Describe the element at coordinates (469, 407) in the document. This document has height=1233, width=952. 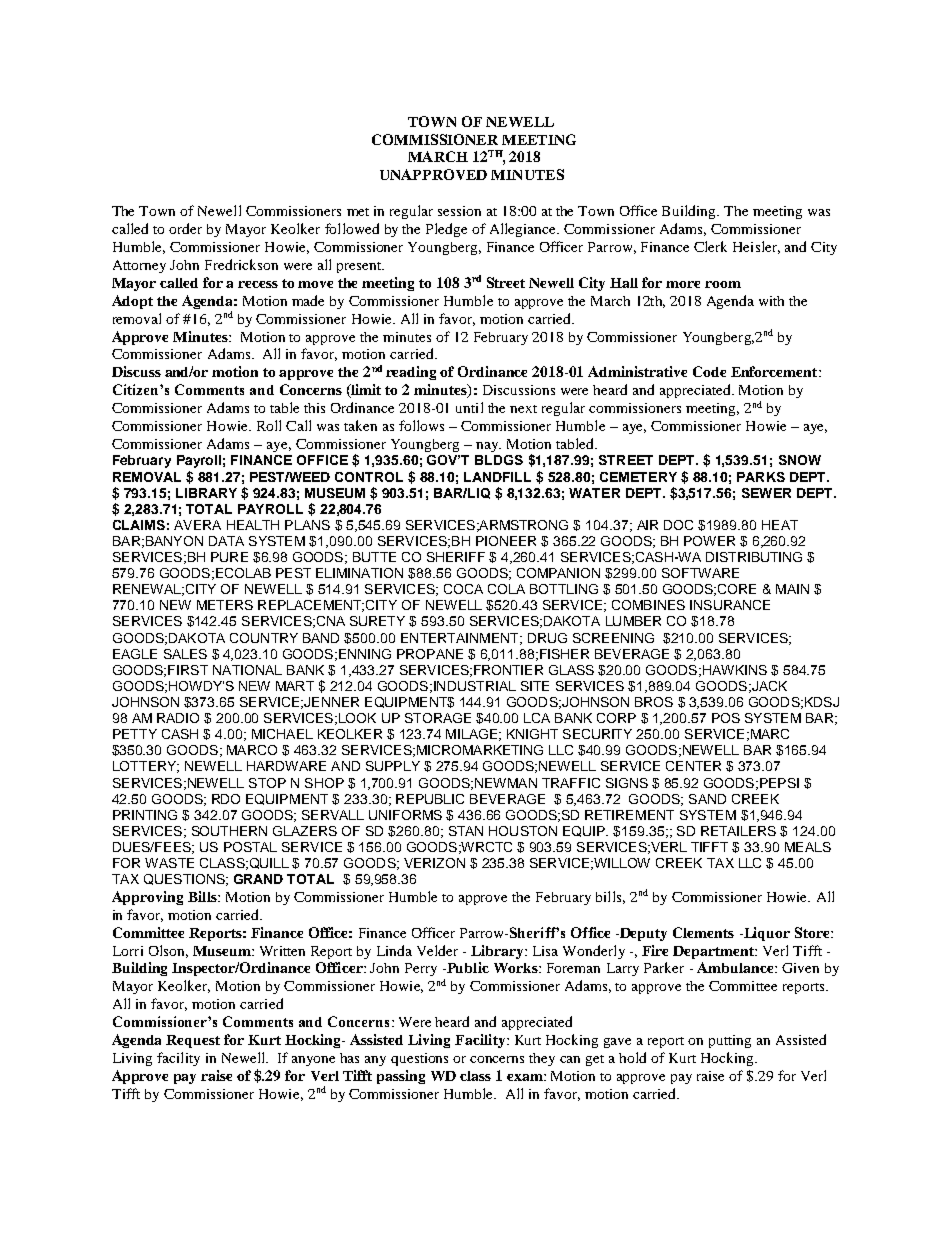
I see `until` at that location.
